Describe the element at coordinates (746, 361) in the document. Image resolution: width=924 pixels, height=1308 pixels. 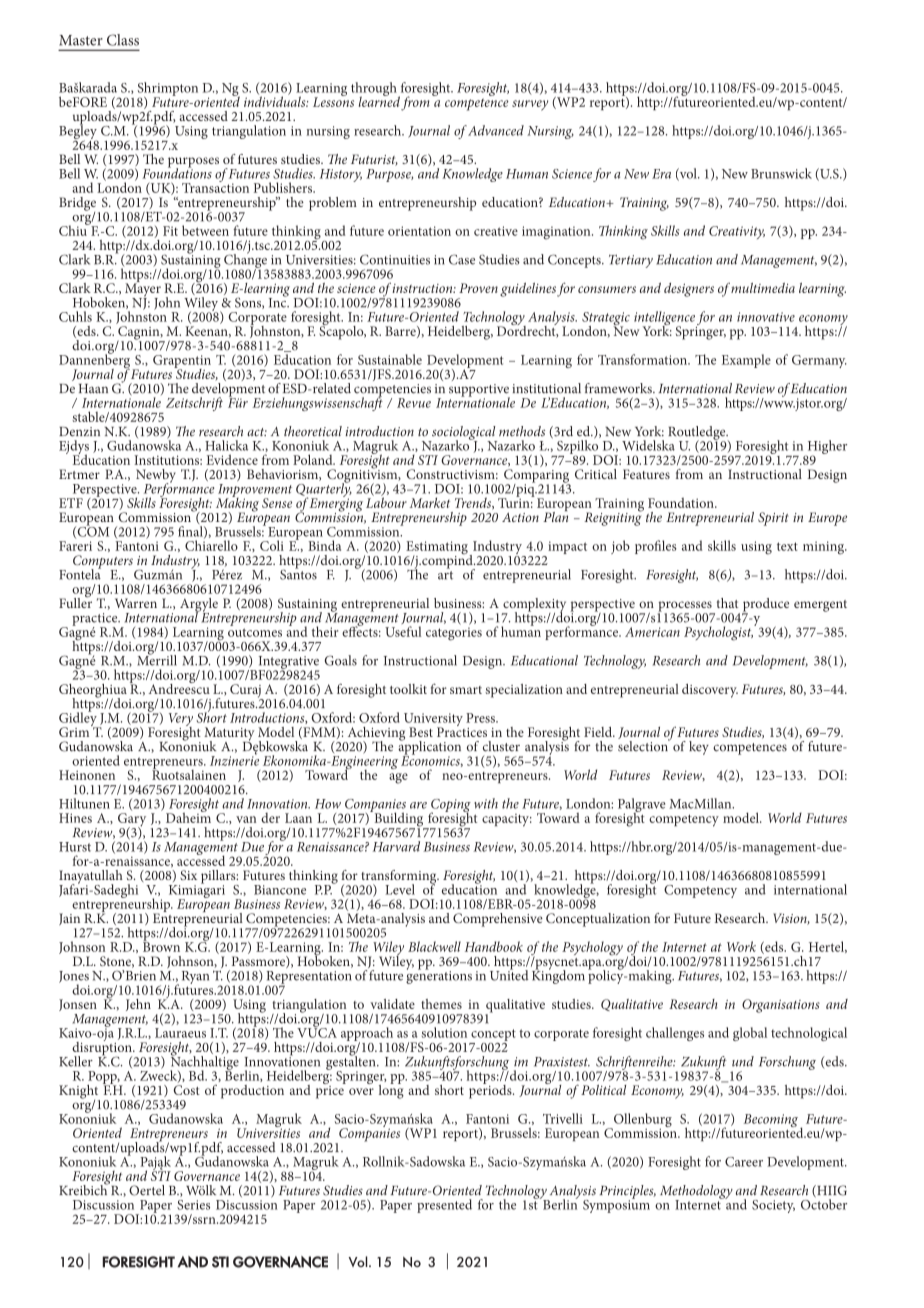
I see `Example` at that location.
